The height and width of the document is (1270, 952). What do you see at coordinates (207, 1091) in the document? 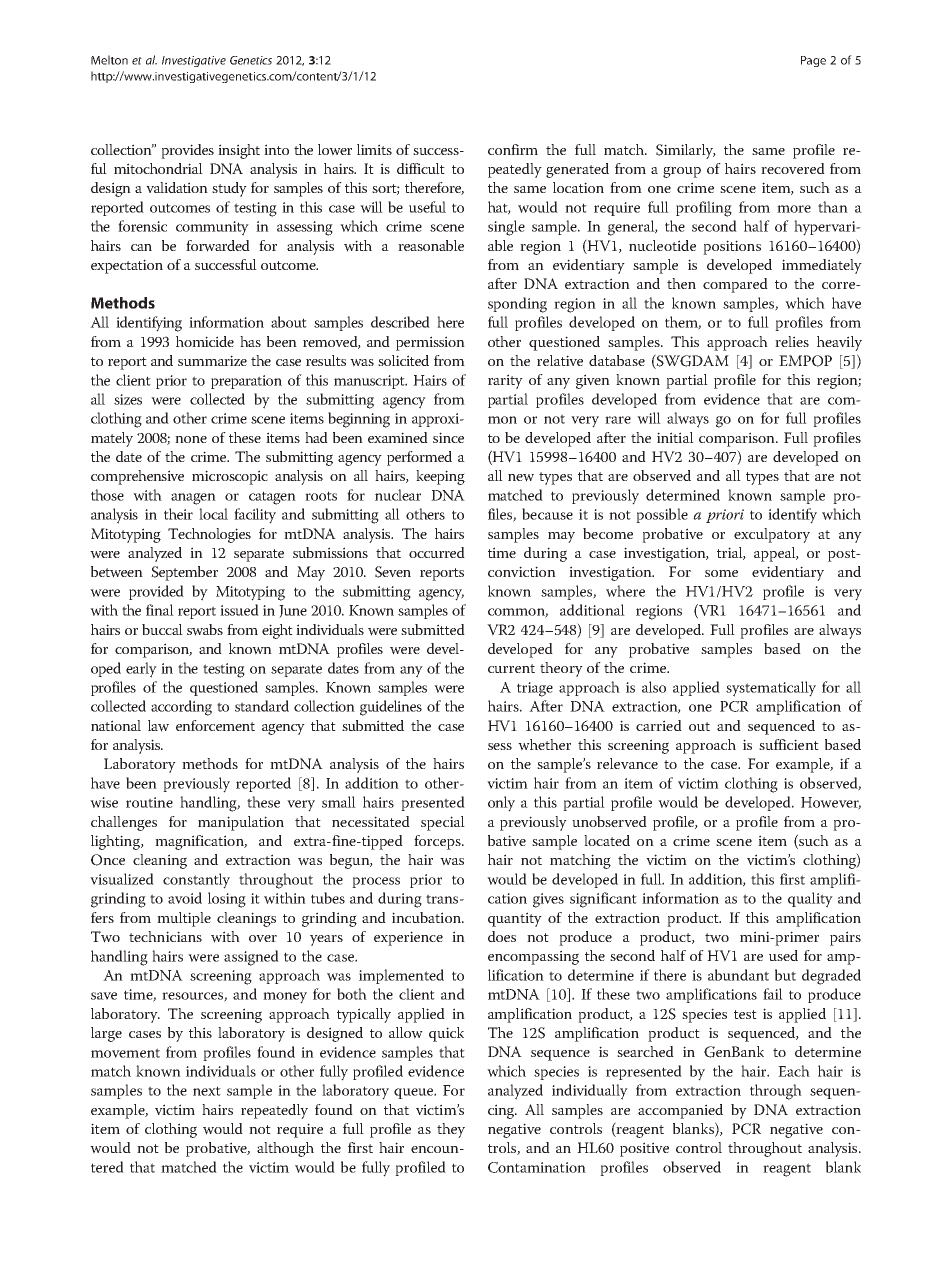
I see `next` at bounding box center [207, 1091].
